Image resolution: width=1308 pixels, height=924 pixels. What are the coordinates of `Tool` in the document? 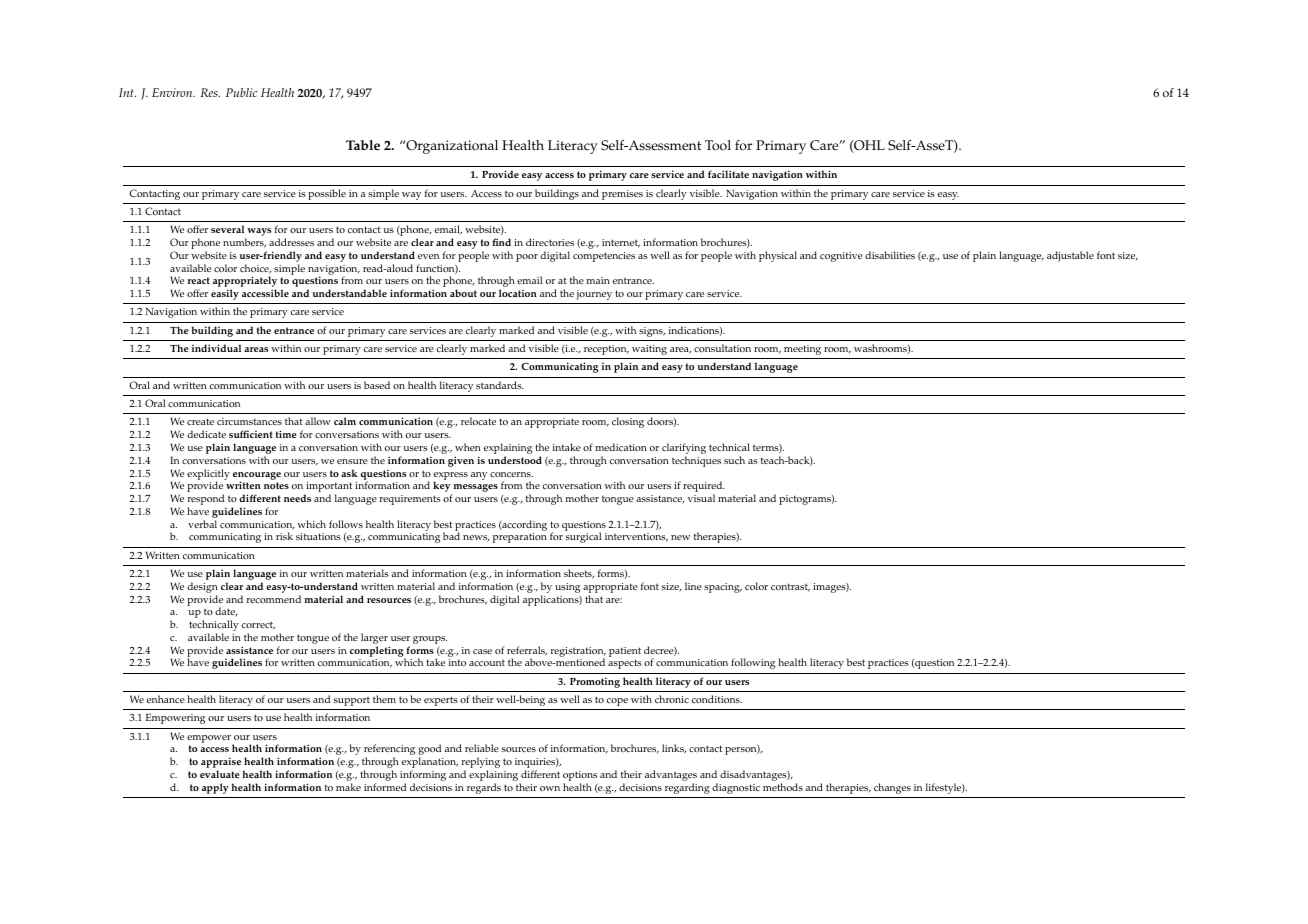 It's located at (718, 145).
